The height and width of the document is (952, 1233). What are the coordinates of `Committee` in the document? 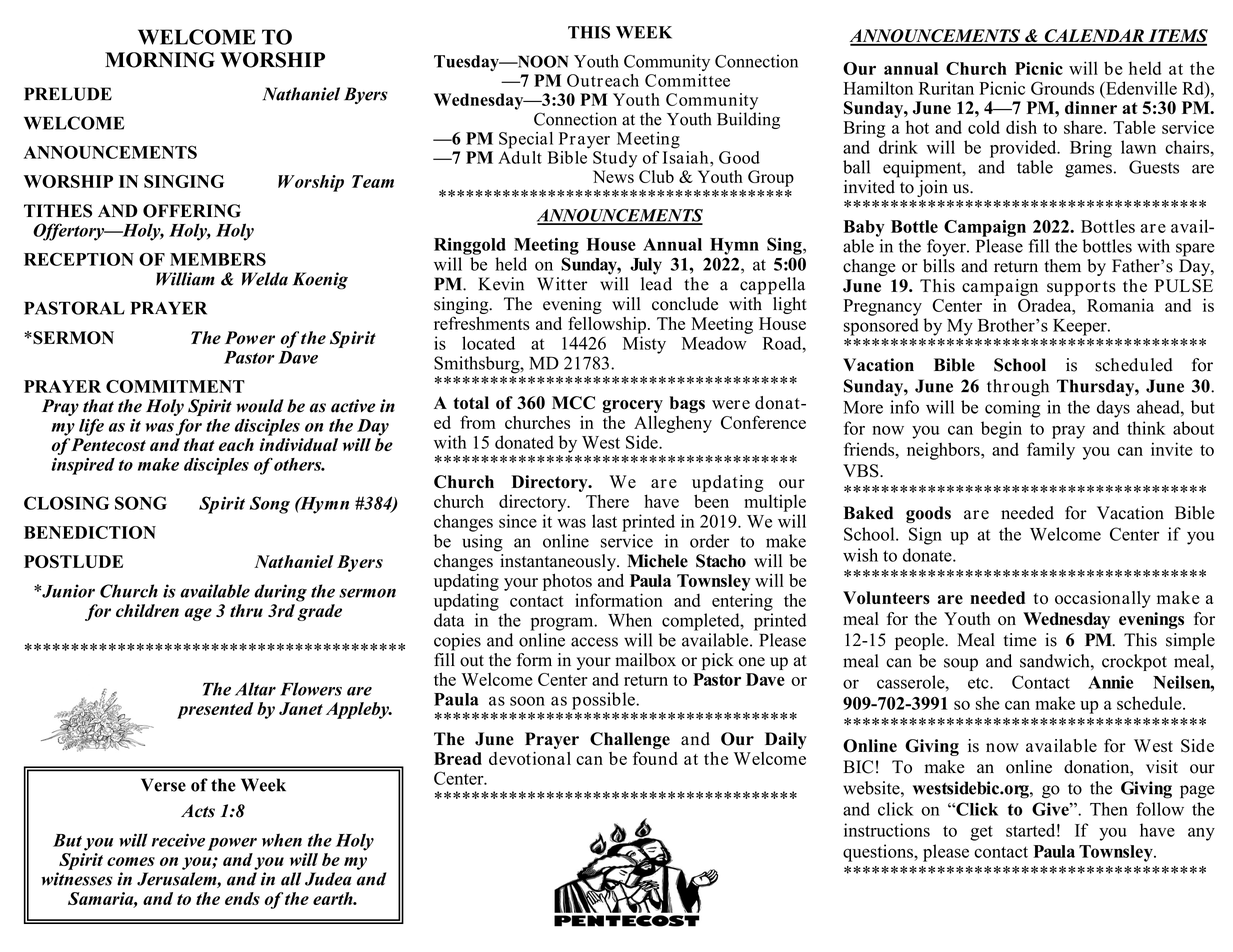 It's located at (687, 80).
